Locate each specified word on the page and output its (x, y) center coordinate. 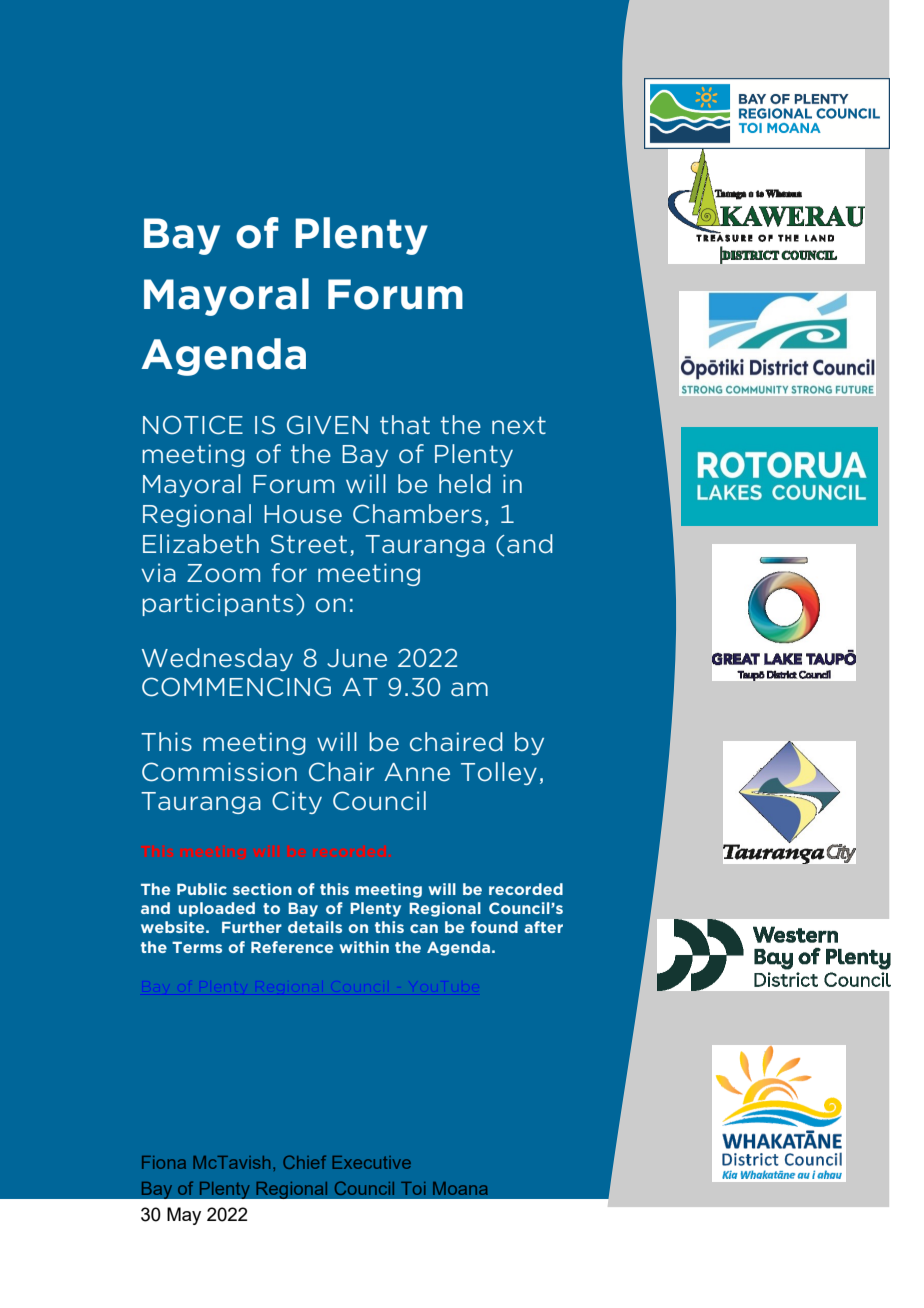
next (519, 425)
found (494, 927)
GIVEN (327, 425)
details (315, 927)
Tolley (499, 773)
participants (217, 604)
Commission (219, 772)
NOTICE (193, 425)
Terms (197, 947)
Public (202, 889)
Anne (417, 772)
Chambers (417, 514)
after (543, 927)
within (364, 947)
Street (309, 544)
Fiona (164, 1162)
